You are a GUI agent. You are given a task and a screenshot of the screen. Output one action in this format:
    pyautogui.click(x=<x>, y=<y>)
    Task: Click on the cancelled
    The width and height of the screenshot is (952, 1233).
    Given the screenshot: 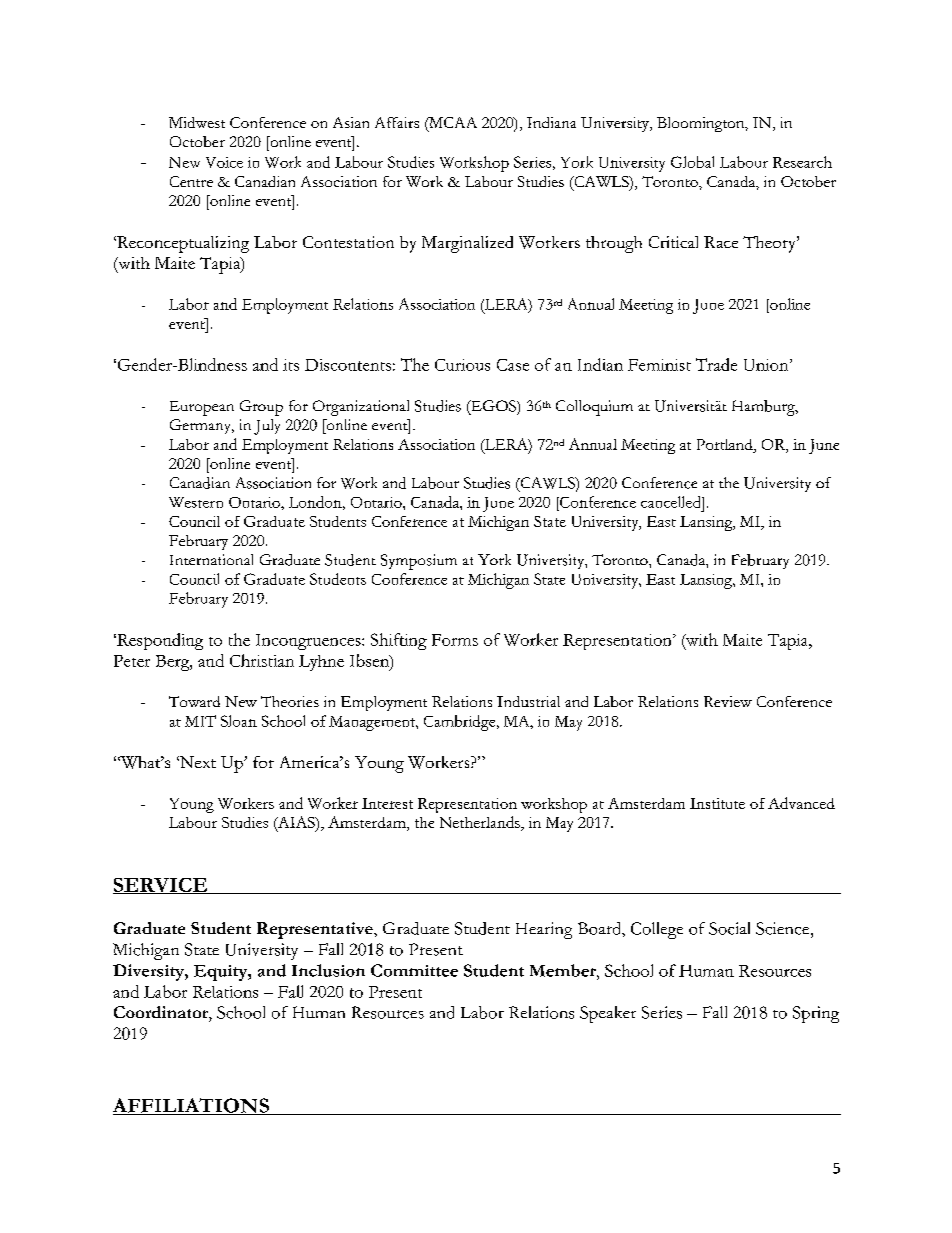 What is the action you would take?
    pyautogui.click(x=672, y=502)
